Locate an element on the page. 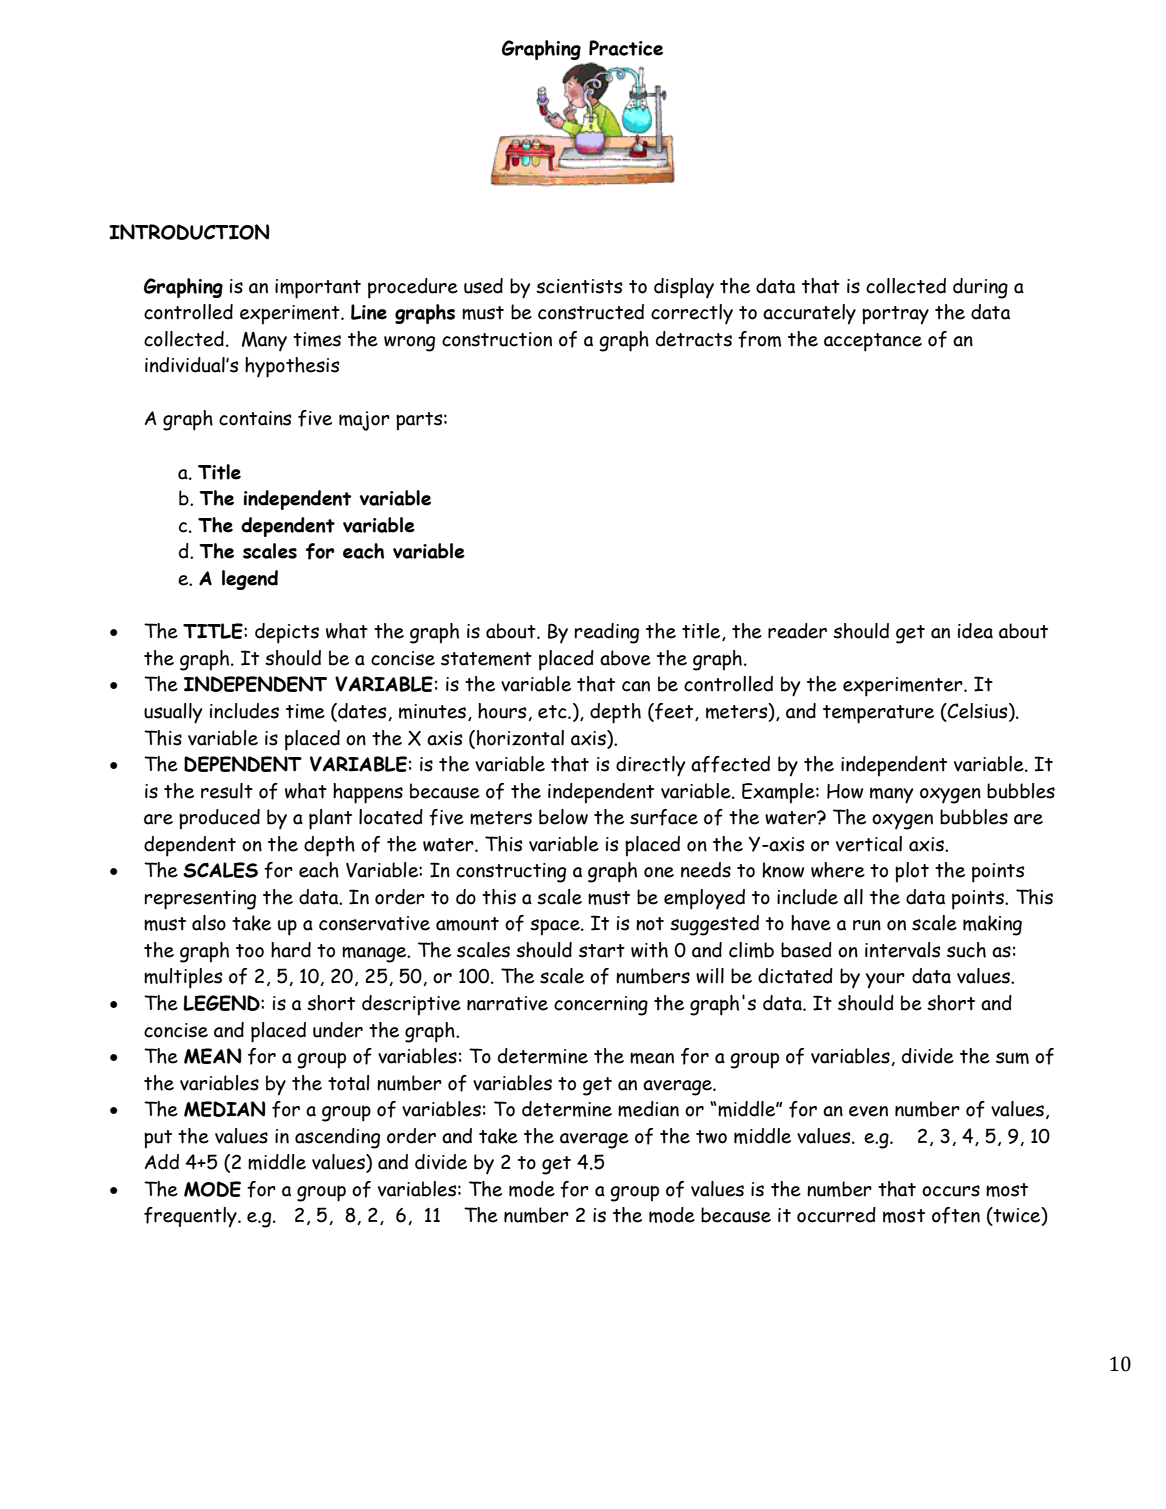  Practice is located at coordinates (626, 48).
